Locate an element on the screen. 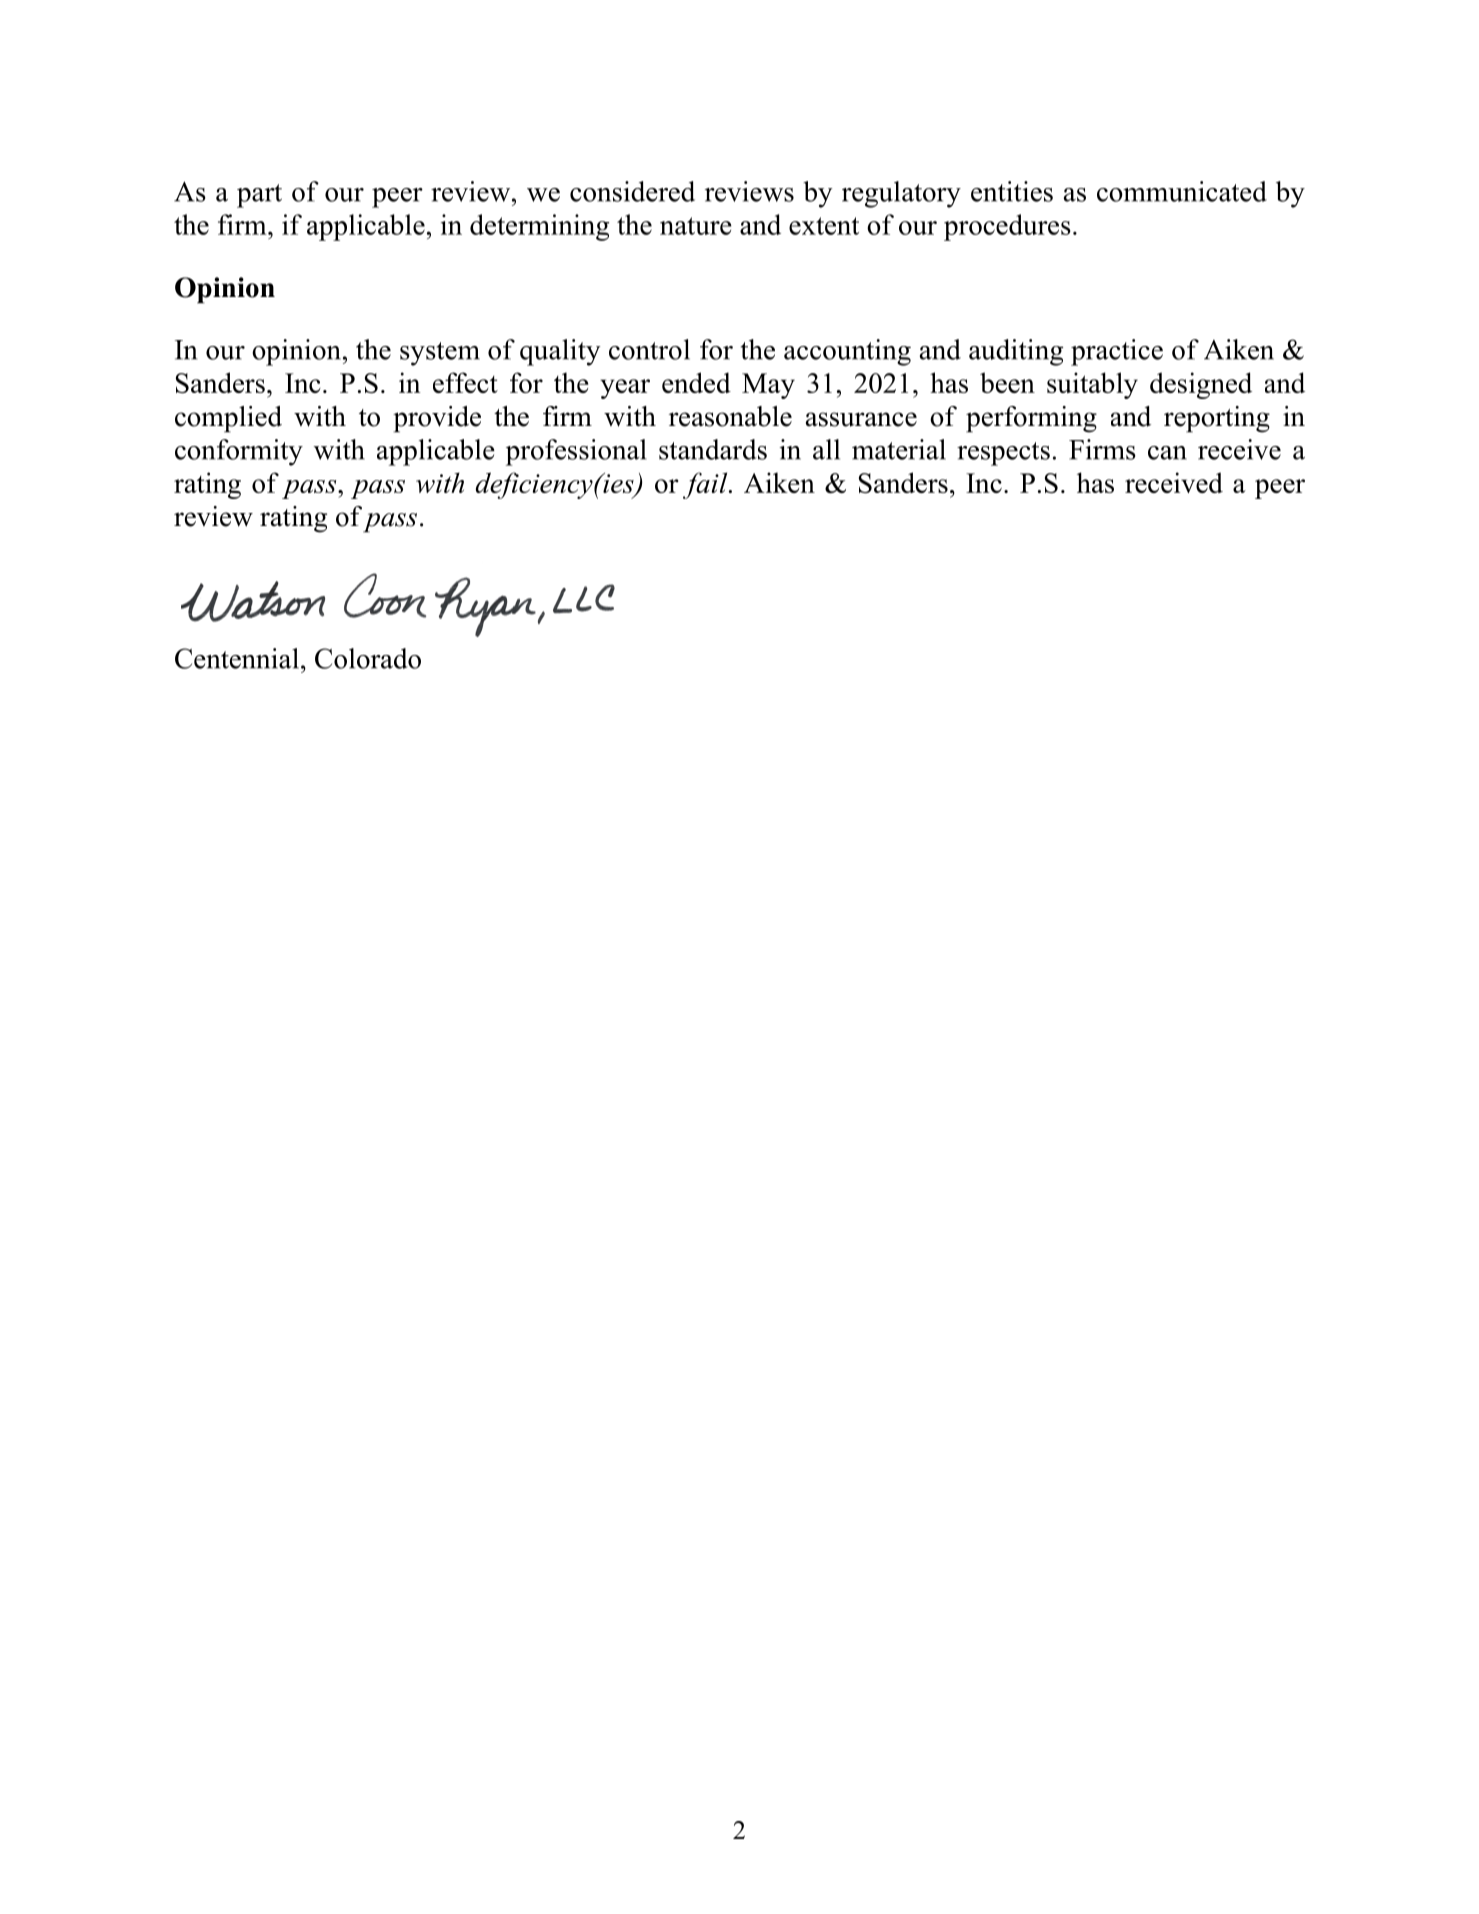  provide is located at coordinates (437, 419).
